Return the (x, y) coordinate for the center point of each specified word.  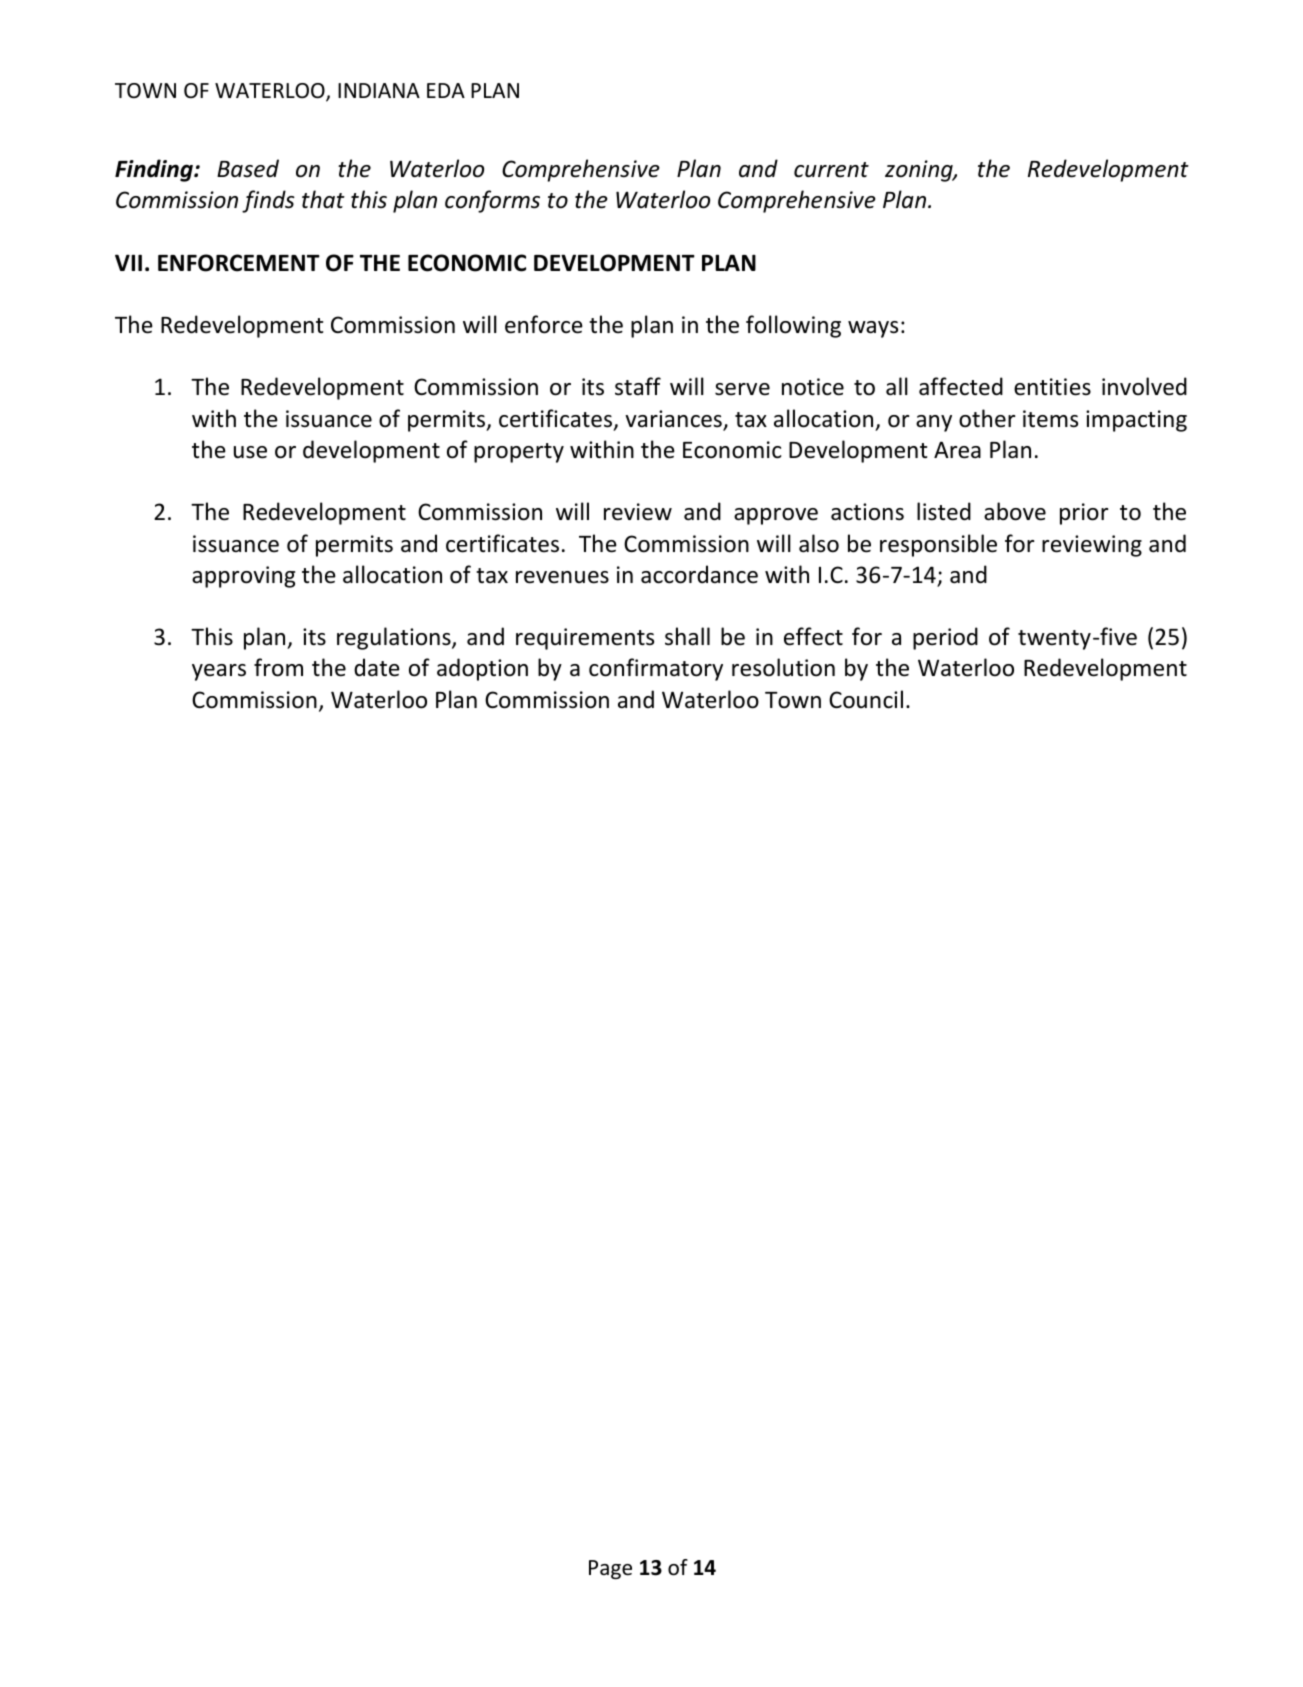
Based (248, 168)
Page (610, 1569)
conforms (492, 201)
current (831, 170)
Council (866, 699)
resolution (783, 667)
